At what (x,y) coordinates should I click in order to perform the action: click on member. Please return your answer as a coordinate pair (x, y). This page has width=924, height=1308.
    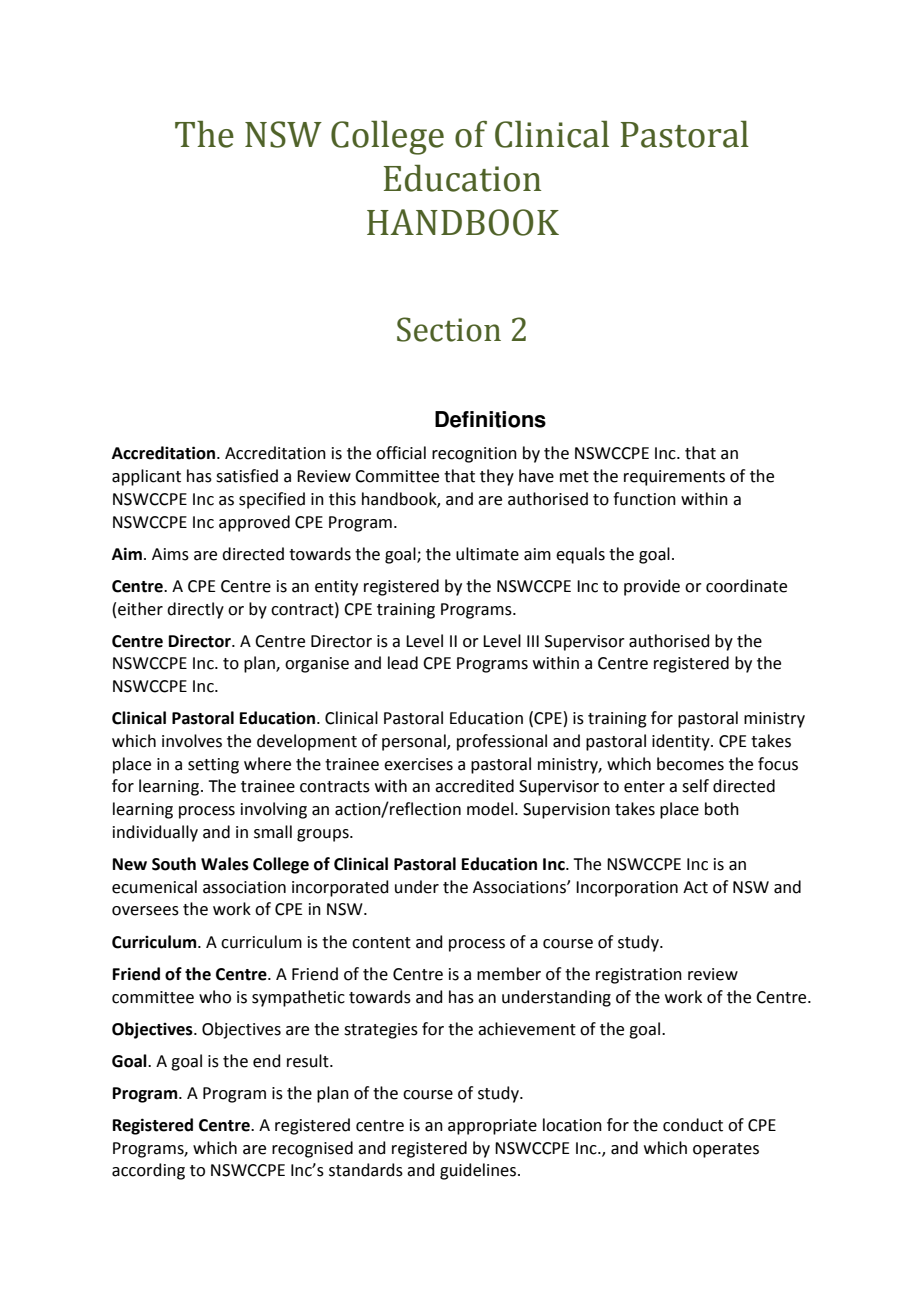
    Looking at the image, I should click on (509, 974).
